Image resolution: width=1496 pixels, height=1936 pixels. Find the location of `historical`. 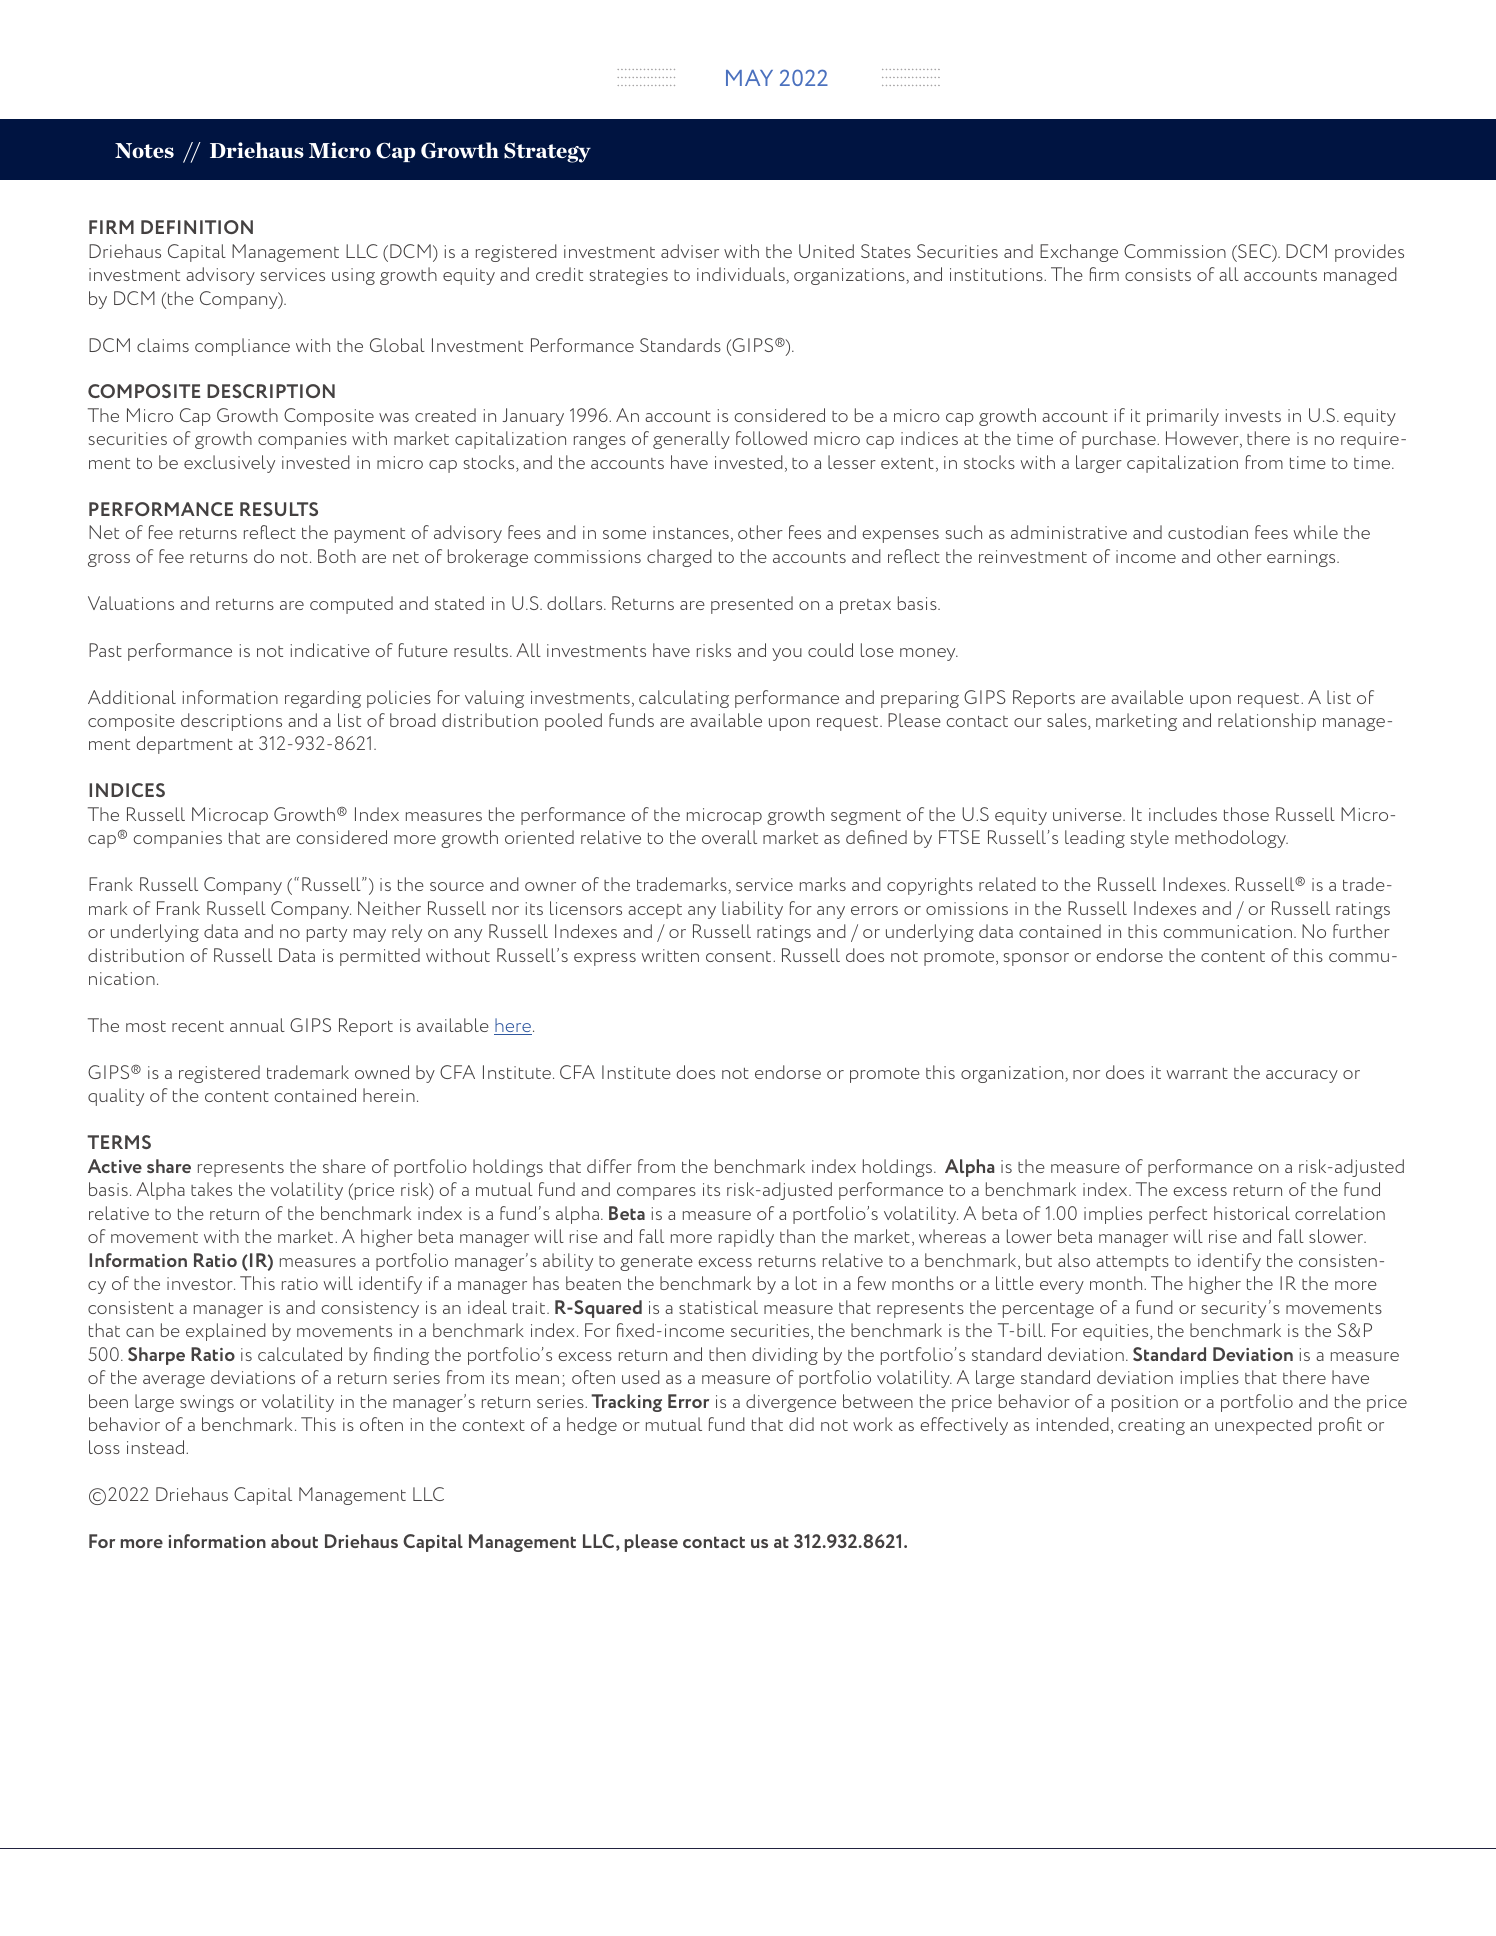

historical is located at coordinates (1252, 1213).
